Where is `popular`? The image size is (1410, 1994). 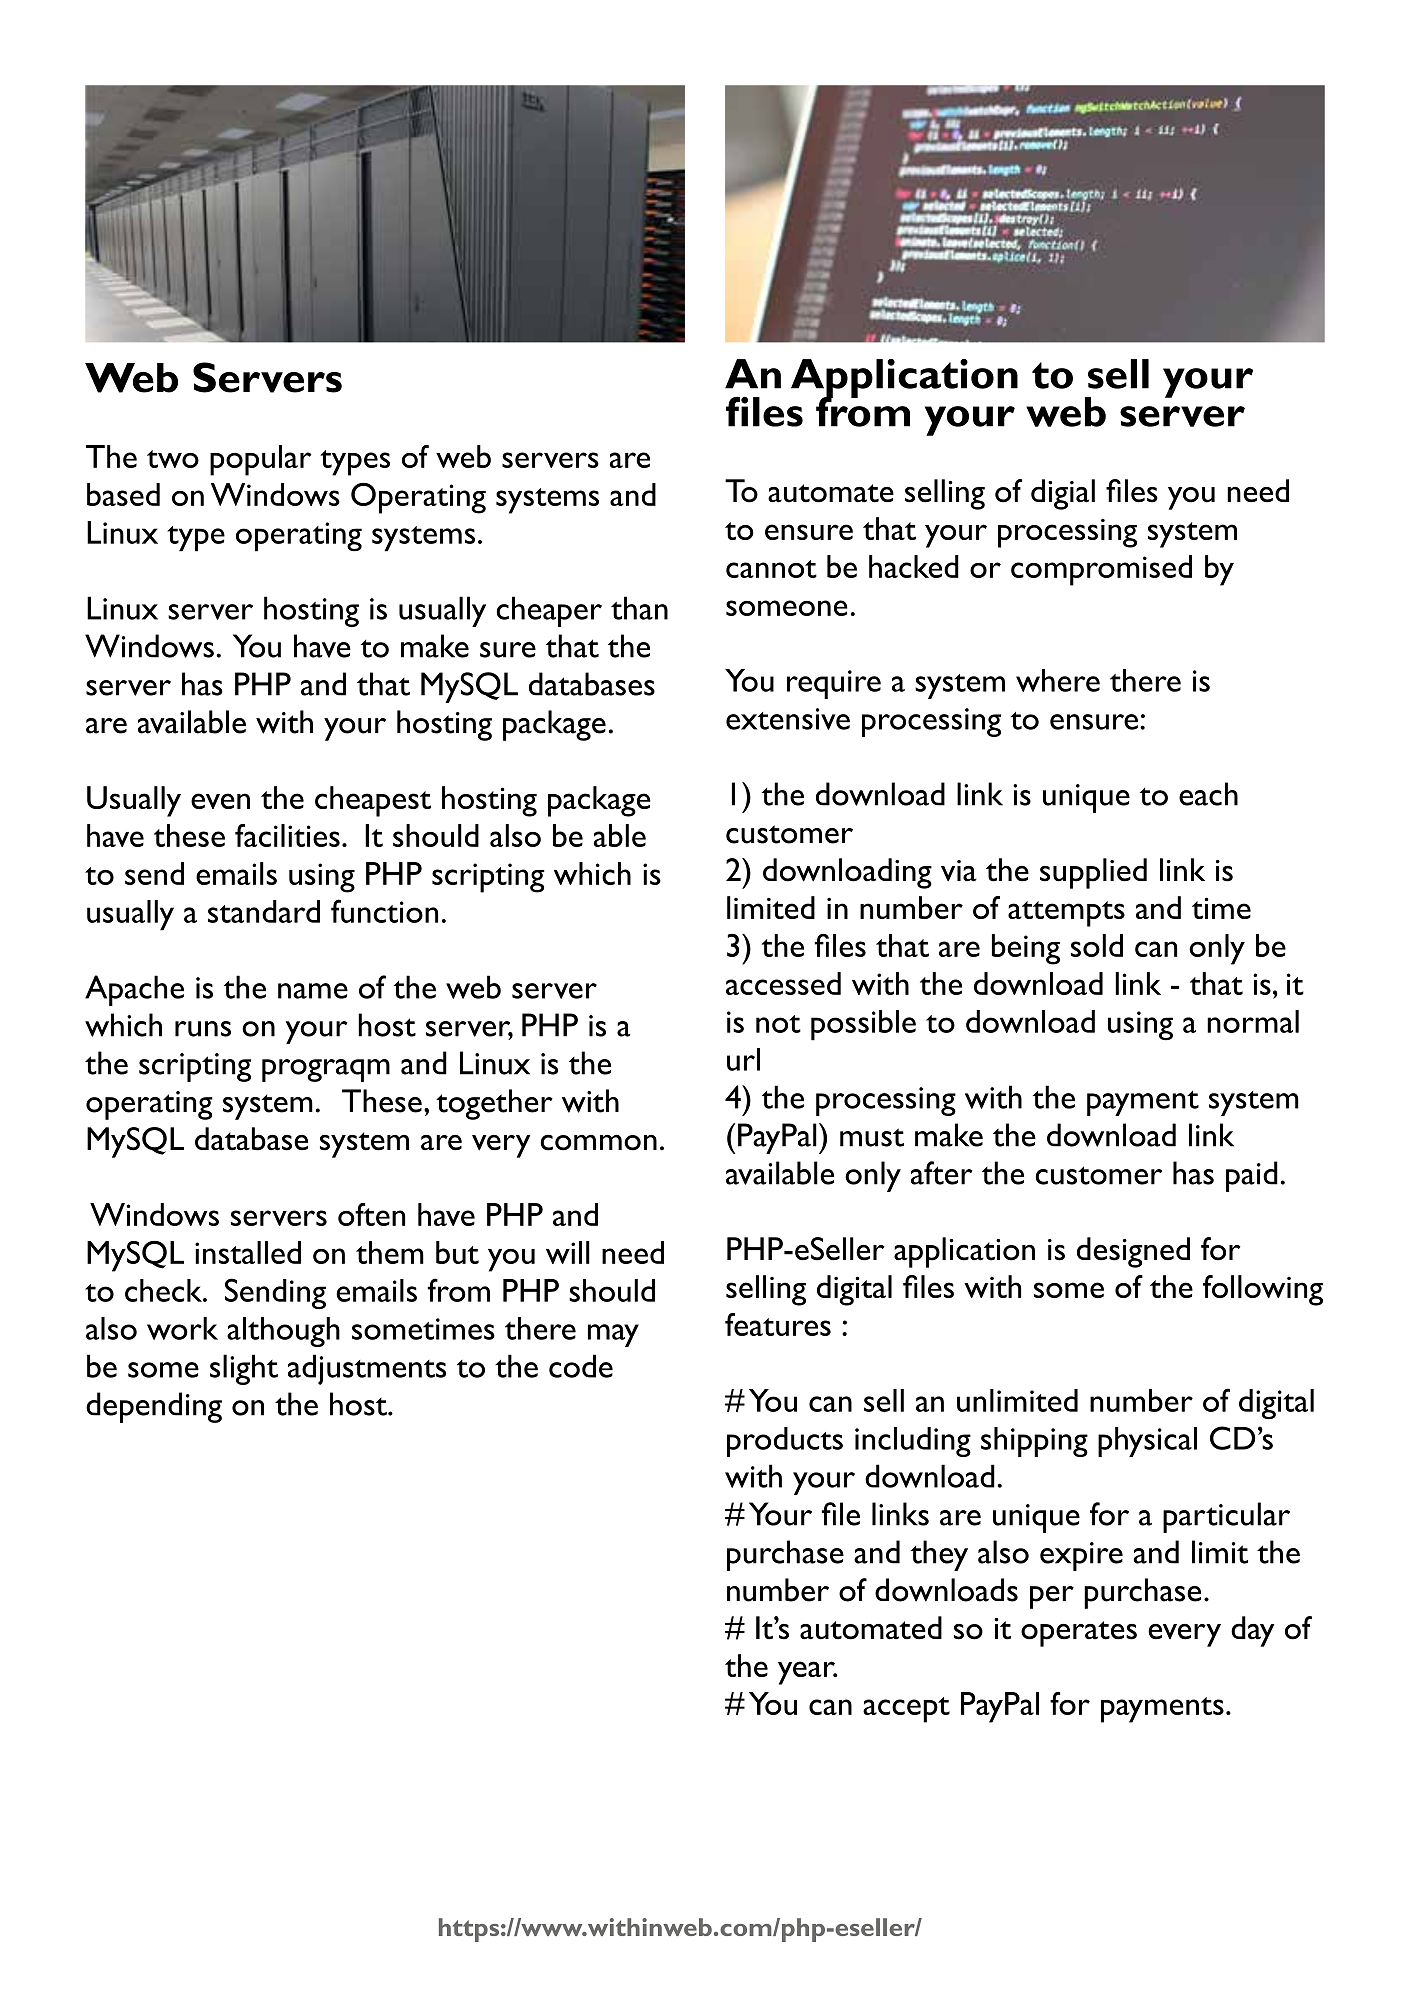
popular is located at coordinates (261, 460).
